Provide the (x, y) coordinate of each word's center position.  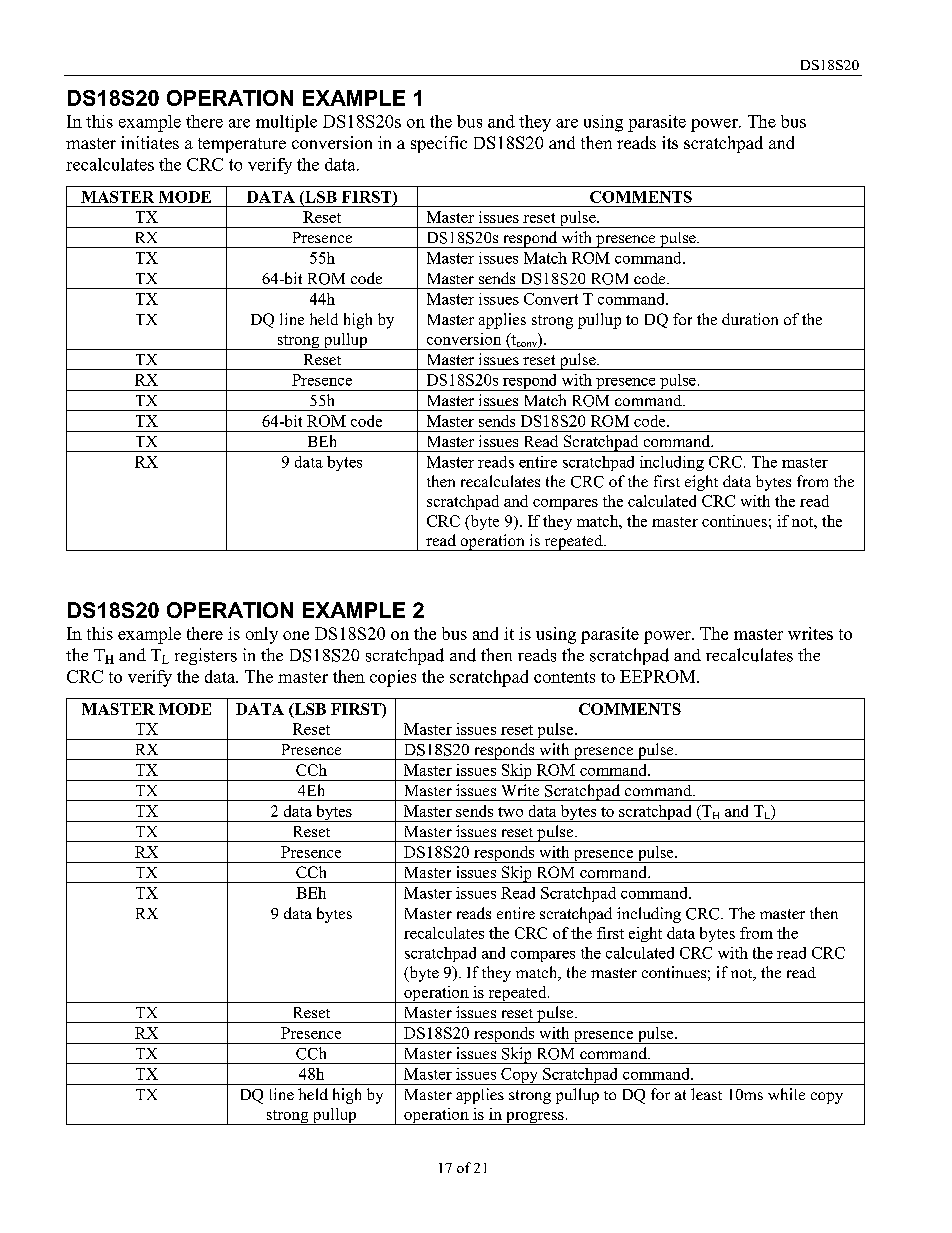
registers (206, 656)
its (670, 142)
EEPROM (659, 676)
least (706, 1094)
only (262, 635)
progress (535, 1118)
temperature (242, 145)
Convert (551, 299)
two (510, 812)
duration (750, 319)
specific (439, 144)
